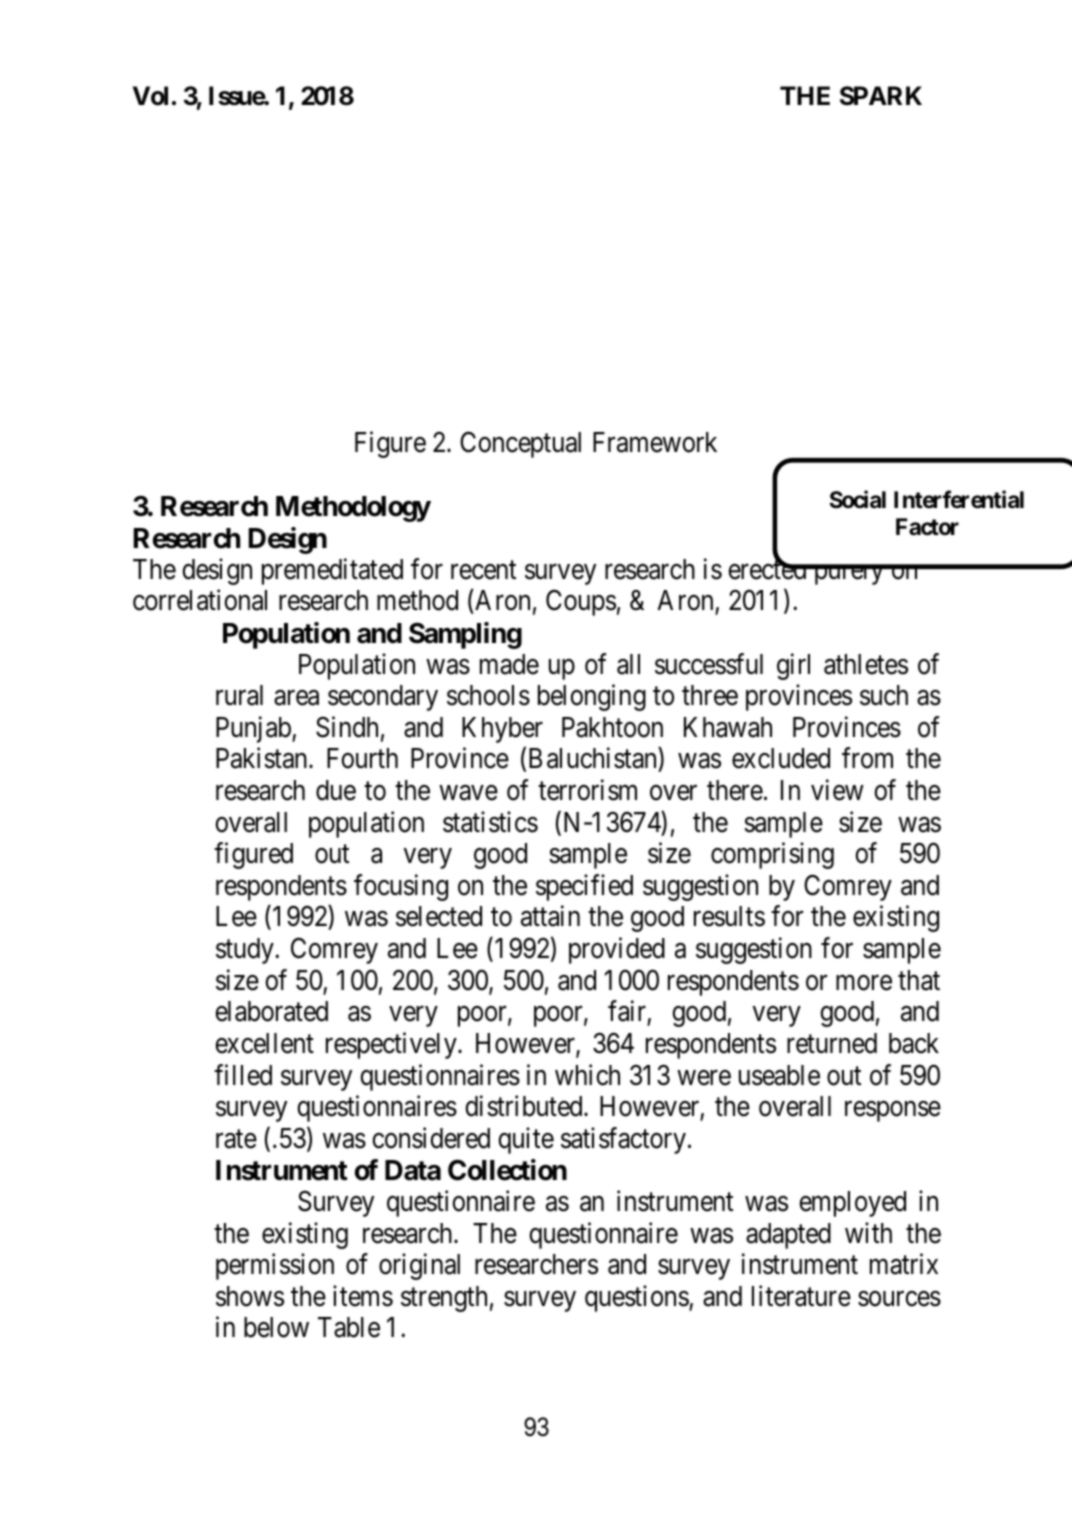  What do you see at coordinates (502, 730) in the screenshot?
I see `Khyber` at bounding box center [502, 730].
